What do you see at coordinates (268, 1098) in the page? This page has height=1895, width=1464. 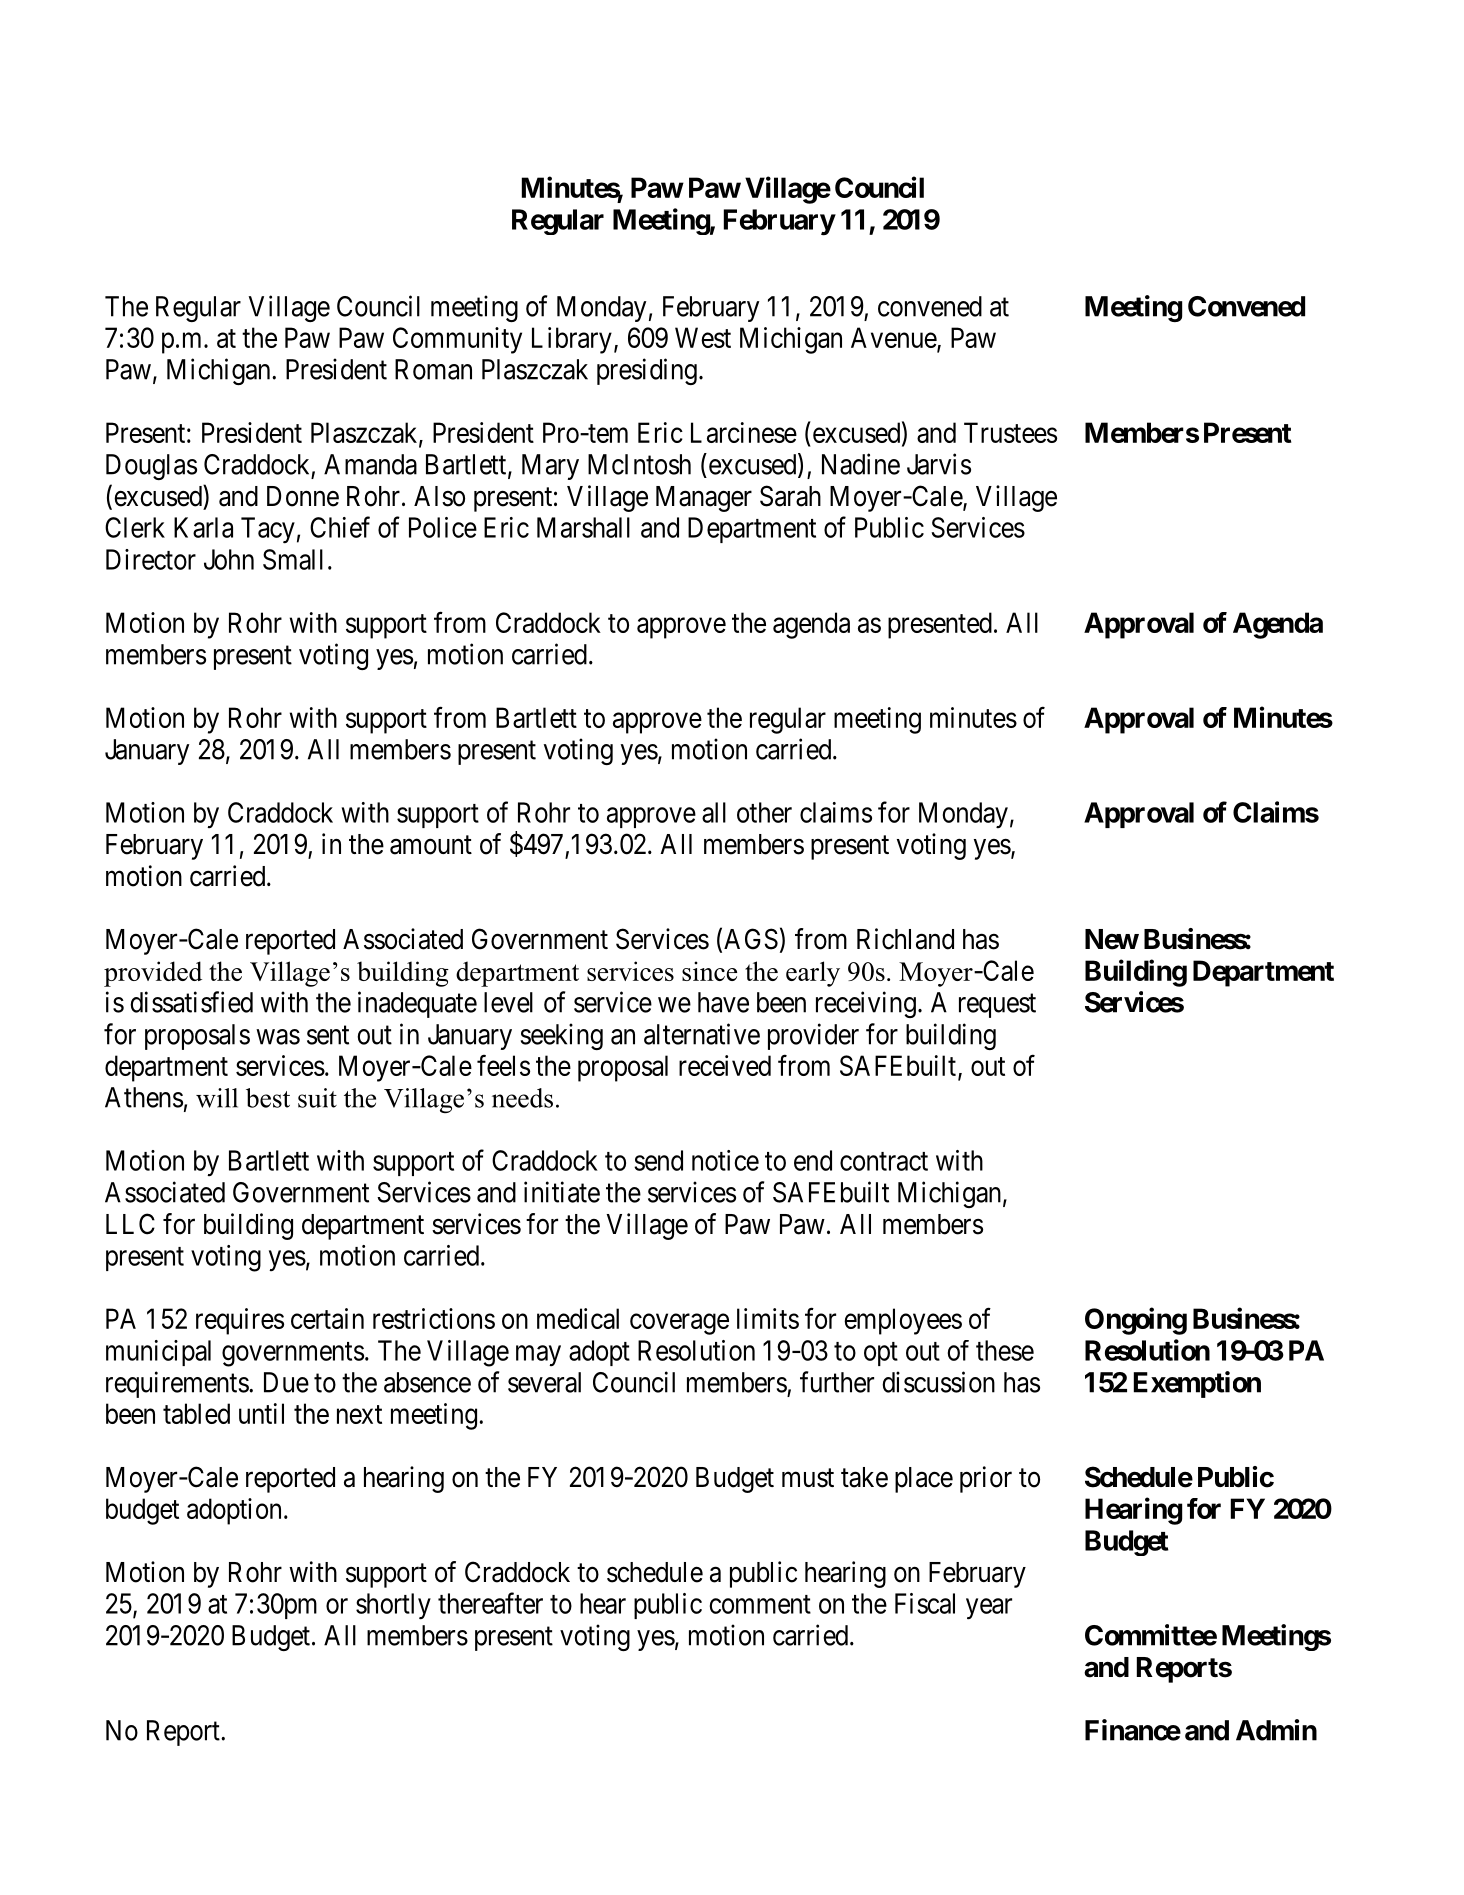 I see `best` at bounding box center [268, 1098].
